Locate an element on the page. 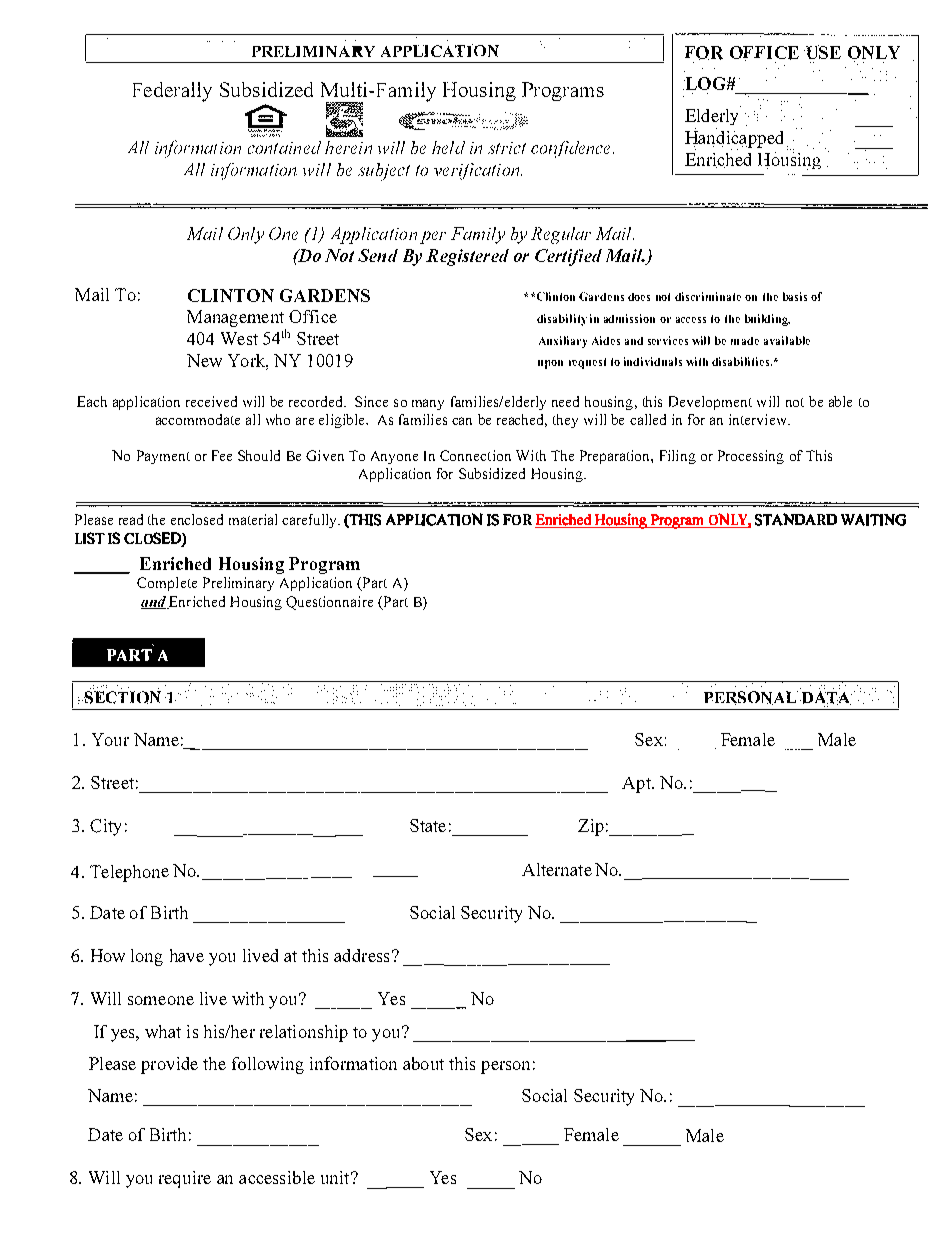 This document has height=1233, width=952. Federally is located at coordinates (172, 92).
